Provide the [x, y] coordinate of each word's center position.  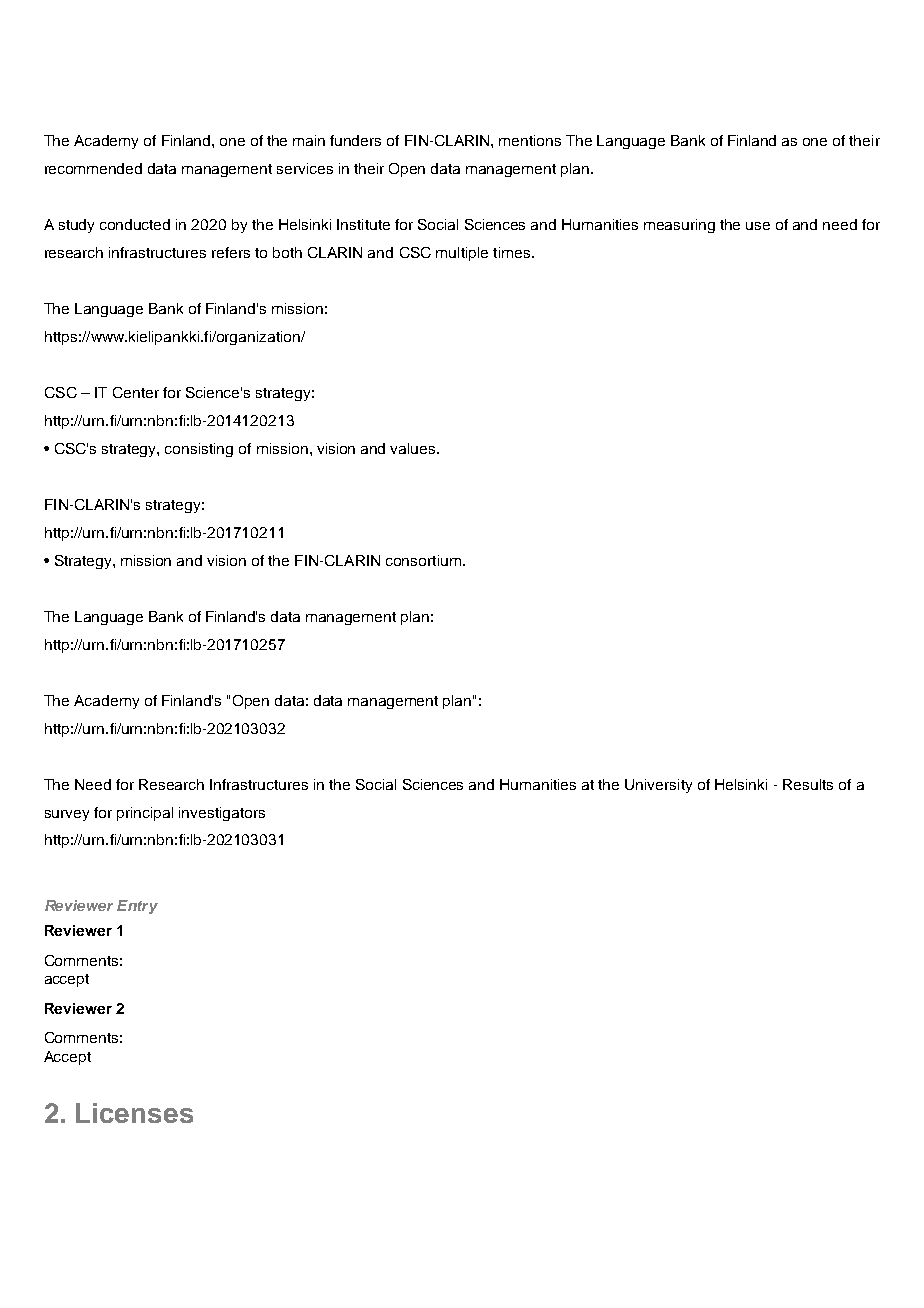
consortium [423, 560]
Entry [137, 907]
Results [808, 784]
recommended [93, 168]
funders [355, 140]
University [658, 786]
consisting [199, 450]
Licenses [134, 1113]
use [758, 226]
